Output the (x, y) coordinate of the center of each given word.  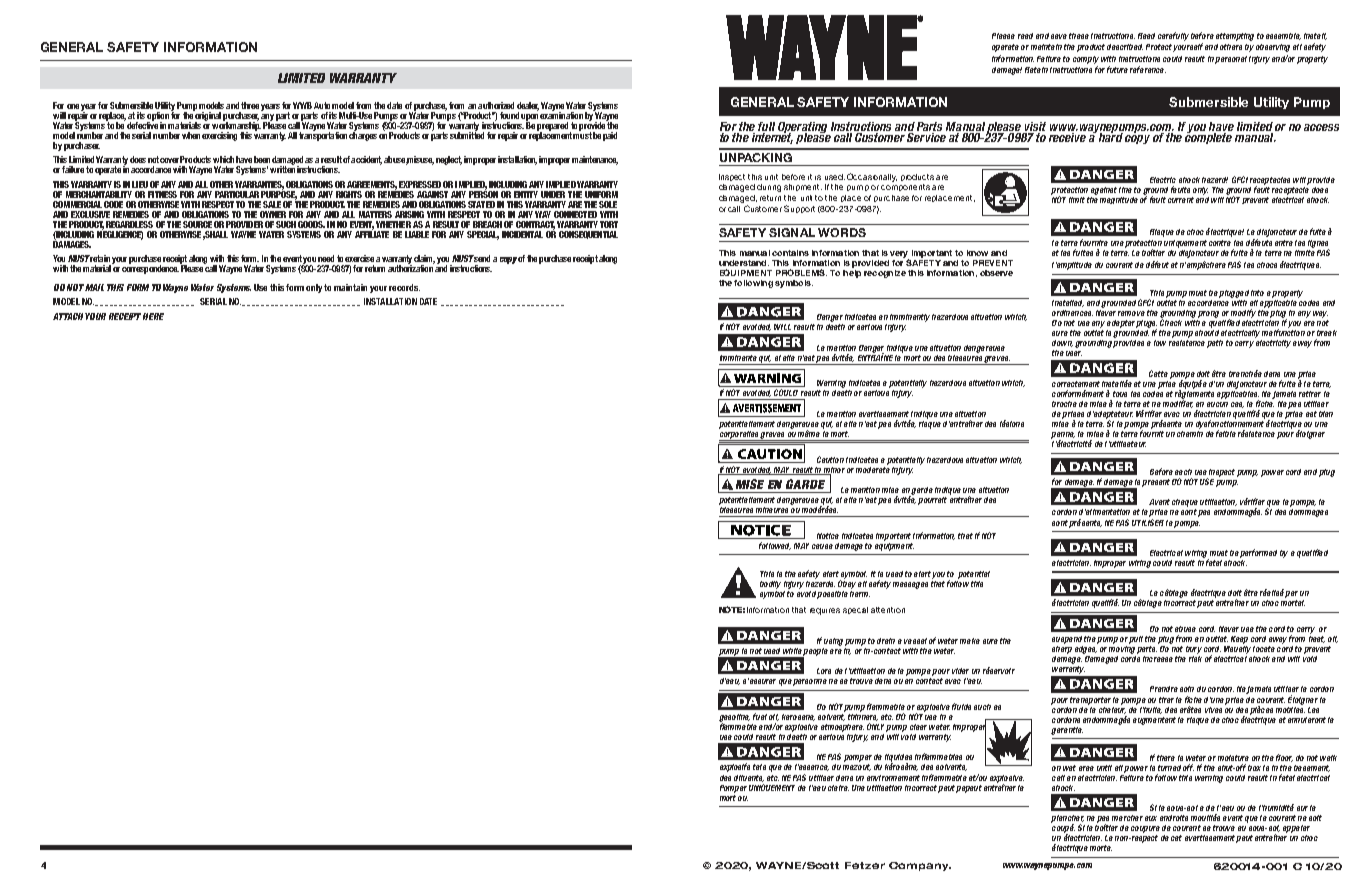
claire (838, 788)
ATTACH (68, 316)
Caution (830, 459)
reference (1148, 69)
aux (1151, 818)
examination (561, 114)
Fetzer (865, 865)
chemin (1190, 432)
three (250, 105)
